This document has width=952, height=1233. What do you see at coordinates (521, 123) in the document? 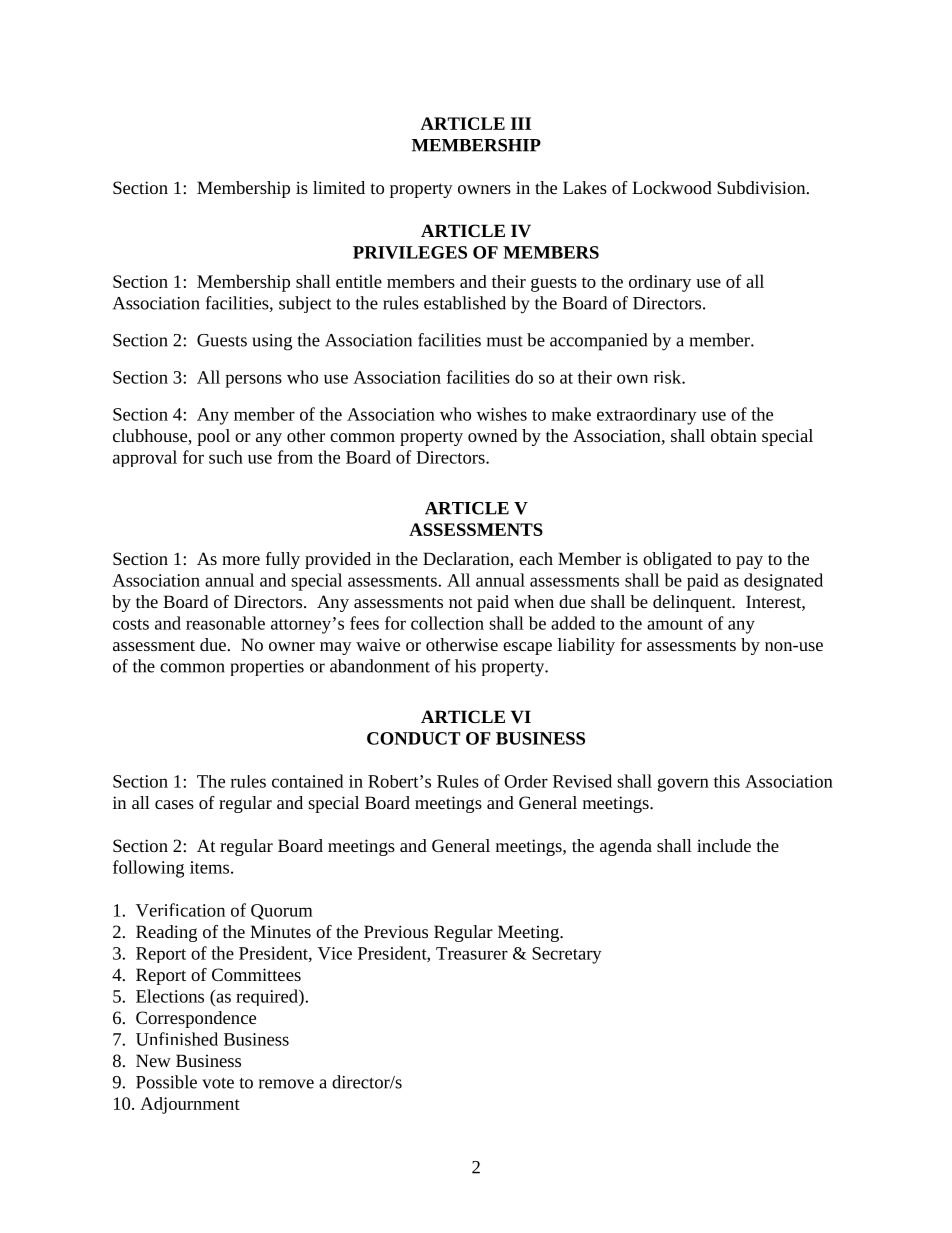
I see `III` at bounding box center [521, 123].
